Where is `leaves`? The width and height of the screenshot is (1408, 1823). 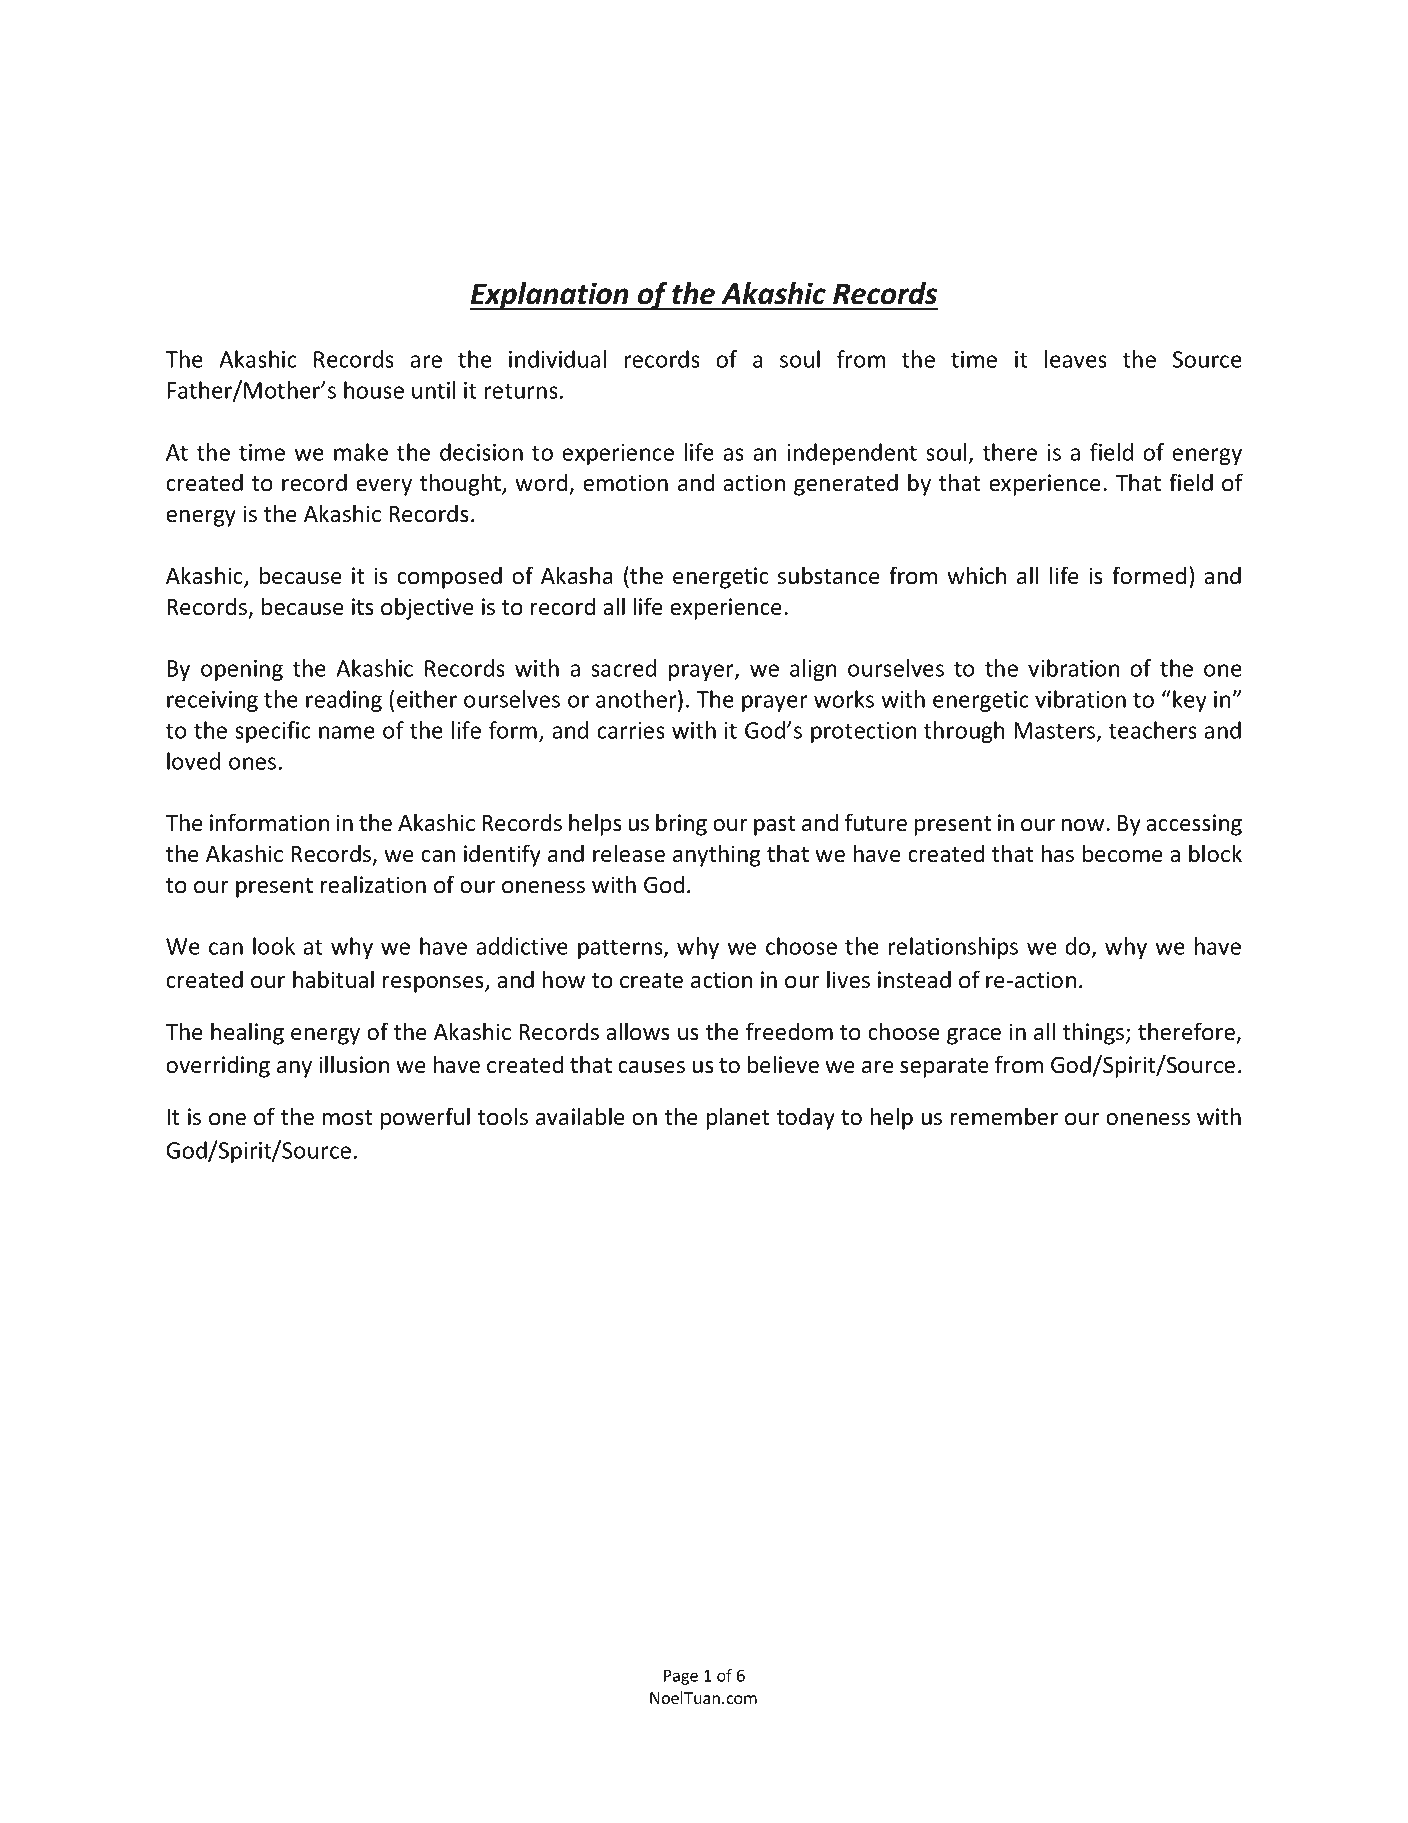
leaves is located at coordinates (1076, 359).
